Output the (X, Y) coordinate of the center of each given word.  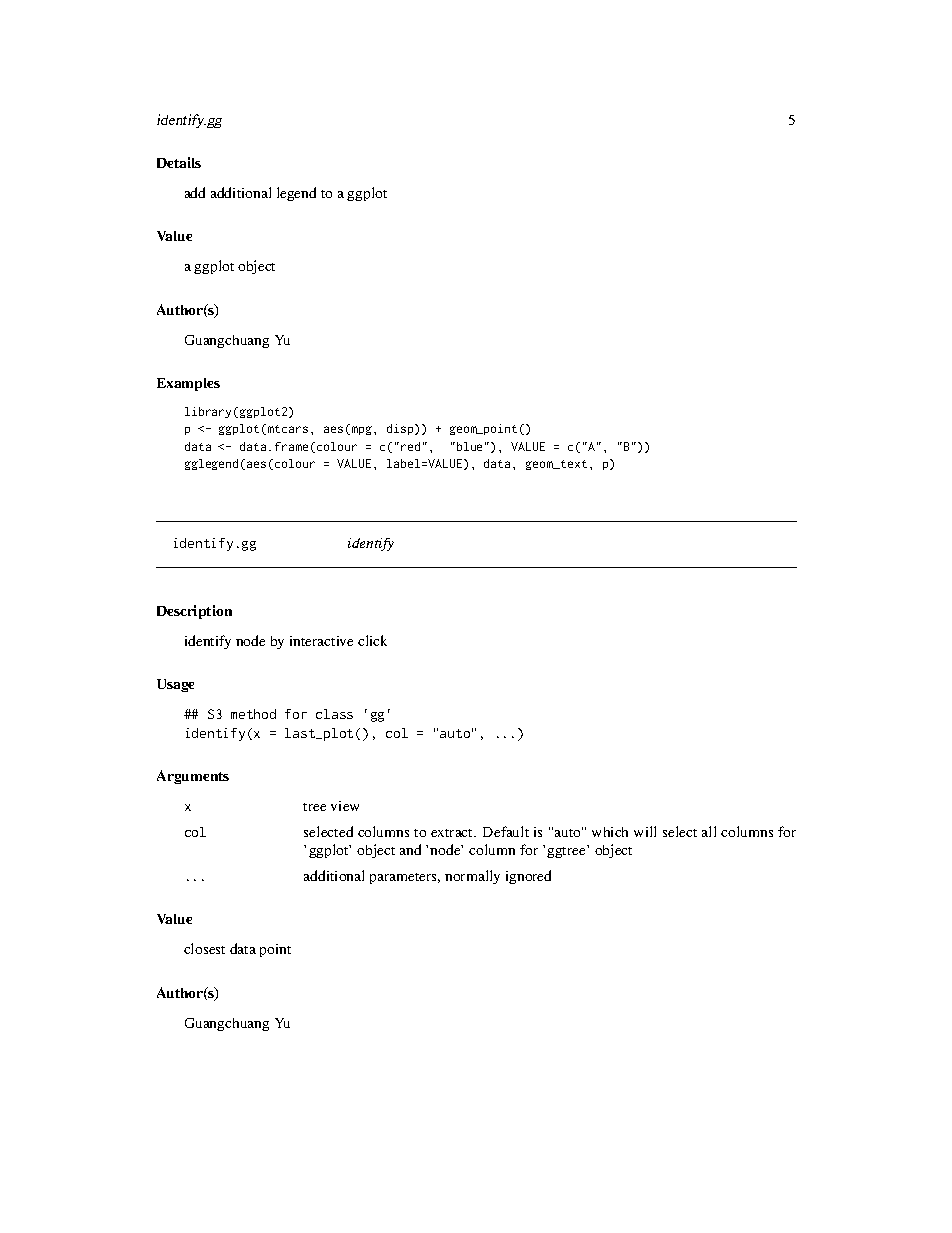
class (334, 714)
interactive (321, 641)
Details (179, 162)
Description (194, 612)
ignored (528, 877)
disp (401, 429)
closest (204, 948)
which (610, 832)
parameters (405, 878)
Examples (188, 384)
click (372, 640)
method (253, 714)
